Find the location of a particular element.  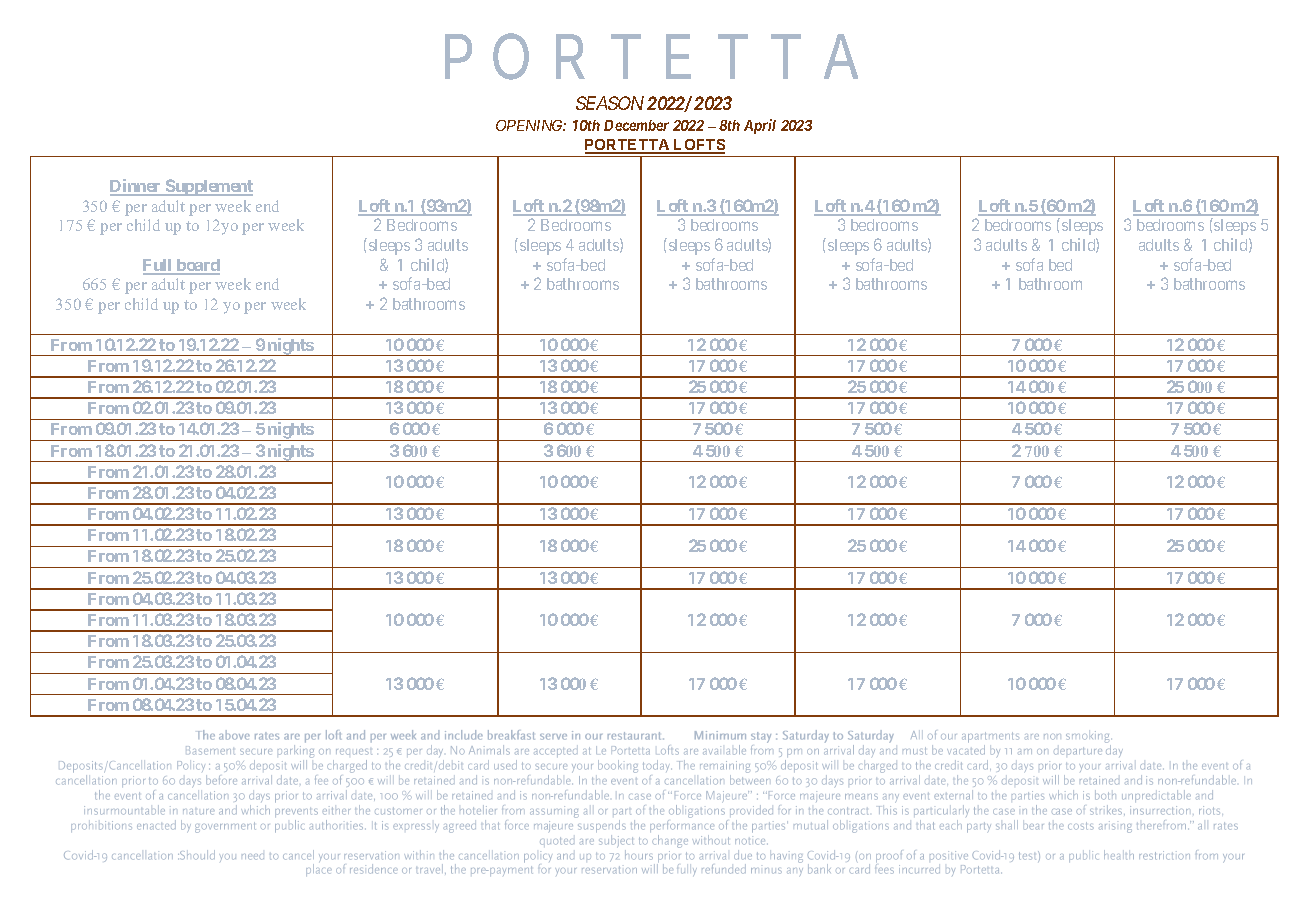

board is located at coordinates (197, 266).
